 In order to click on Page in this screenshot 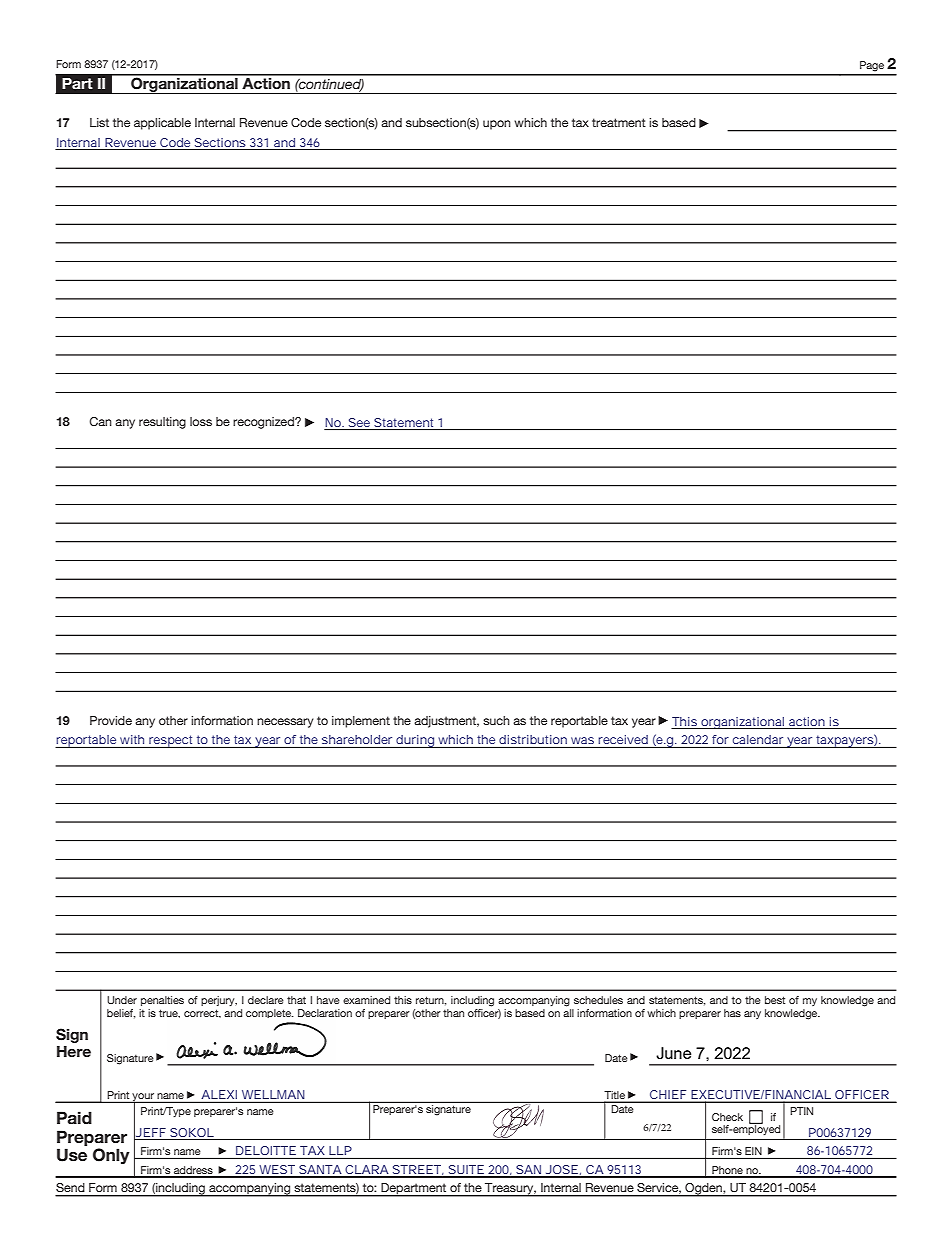, I will do `click(872, 66)`.
